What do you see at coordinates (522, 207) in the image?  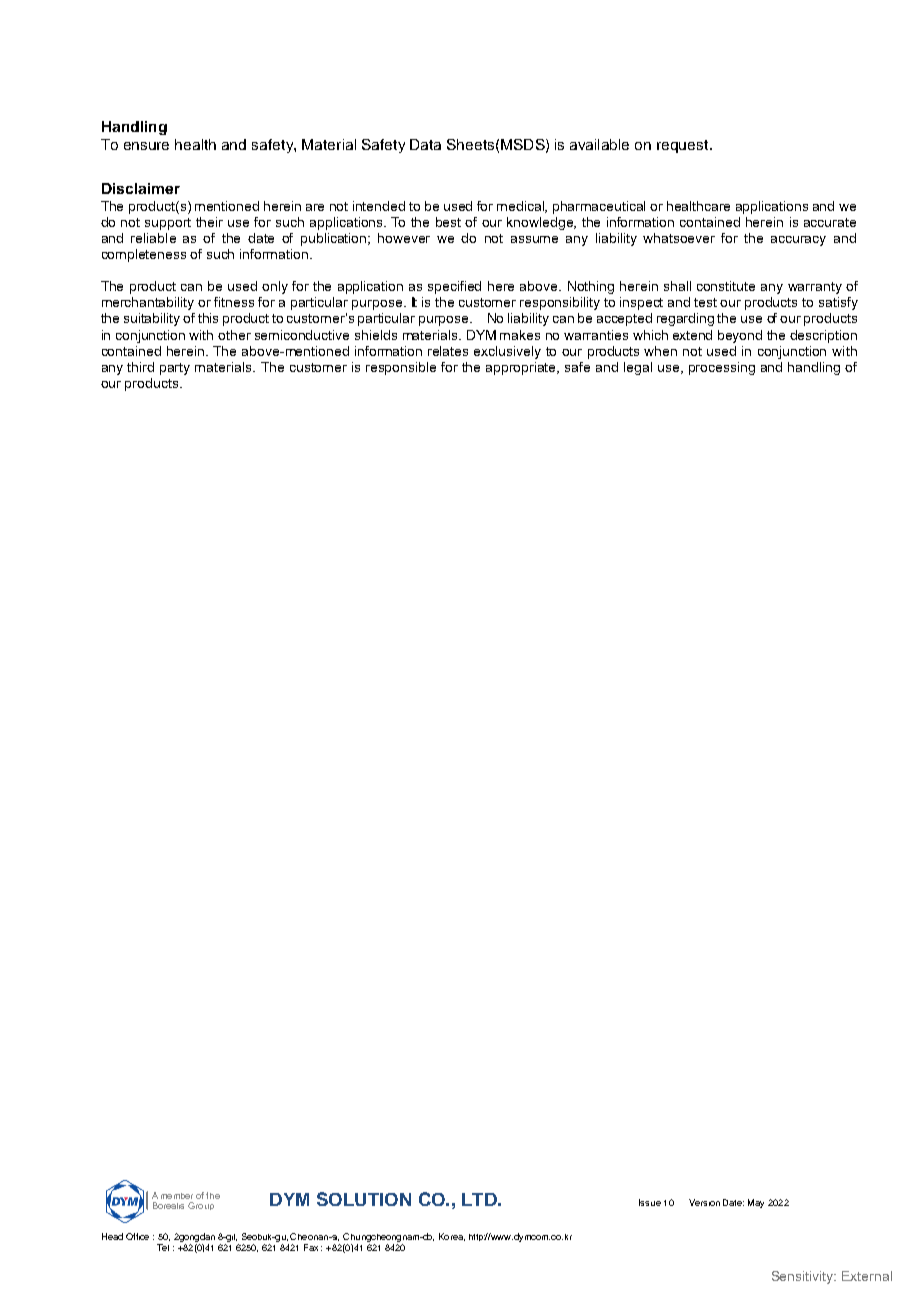 I see `medical` at bounding box center [522, 207].
